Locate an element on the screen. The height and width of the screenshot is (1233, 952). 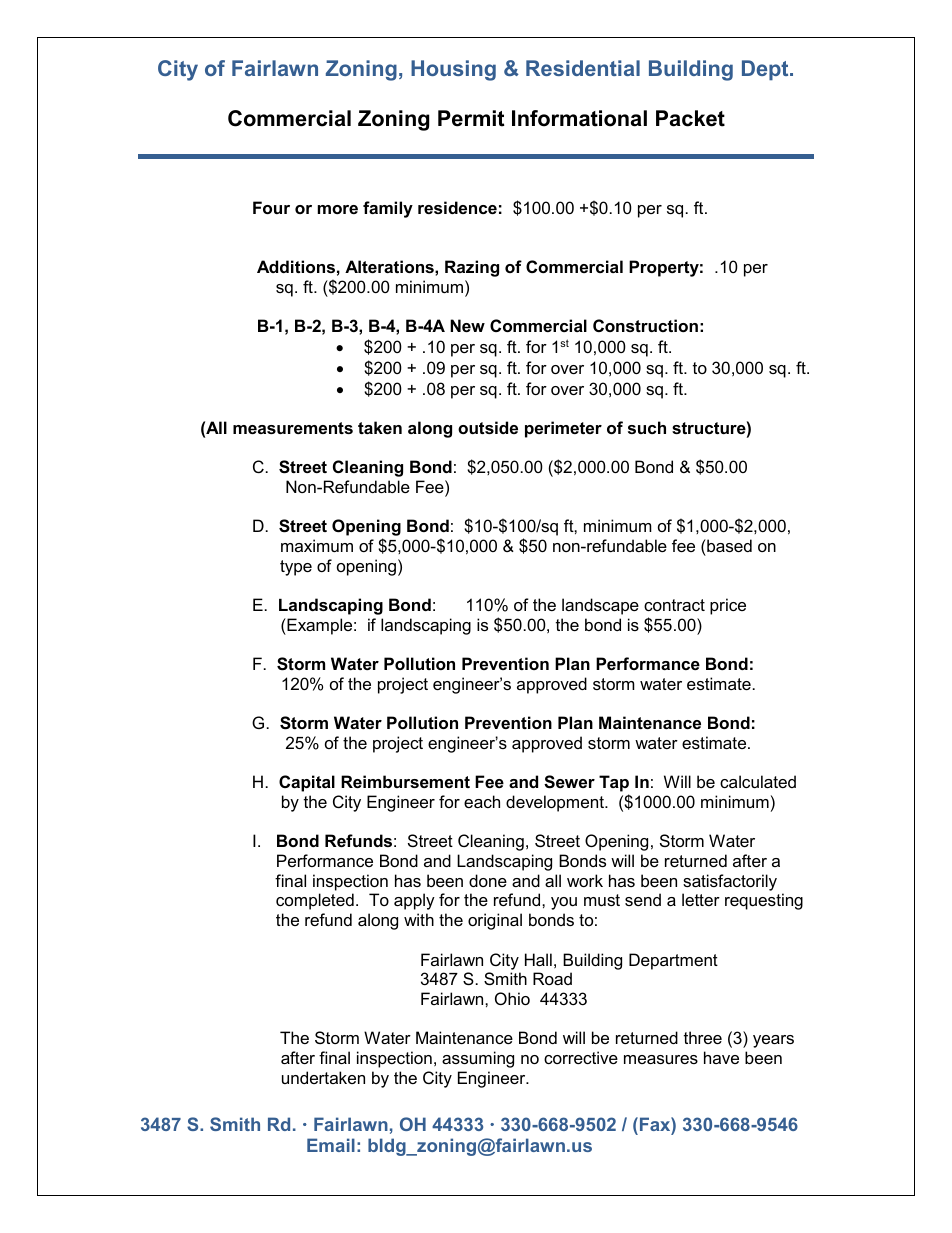
New is located at coordinates (467, 325).
